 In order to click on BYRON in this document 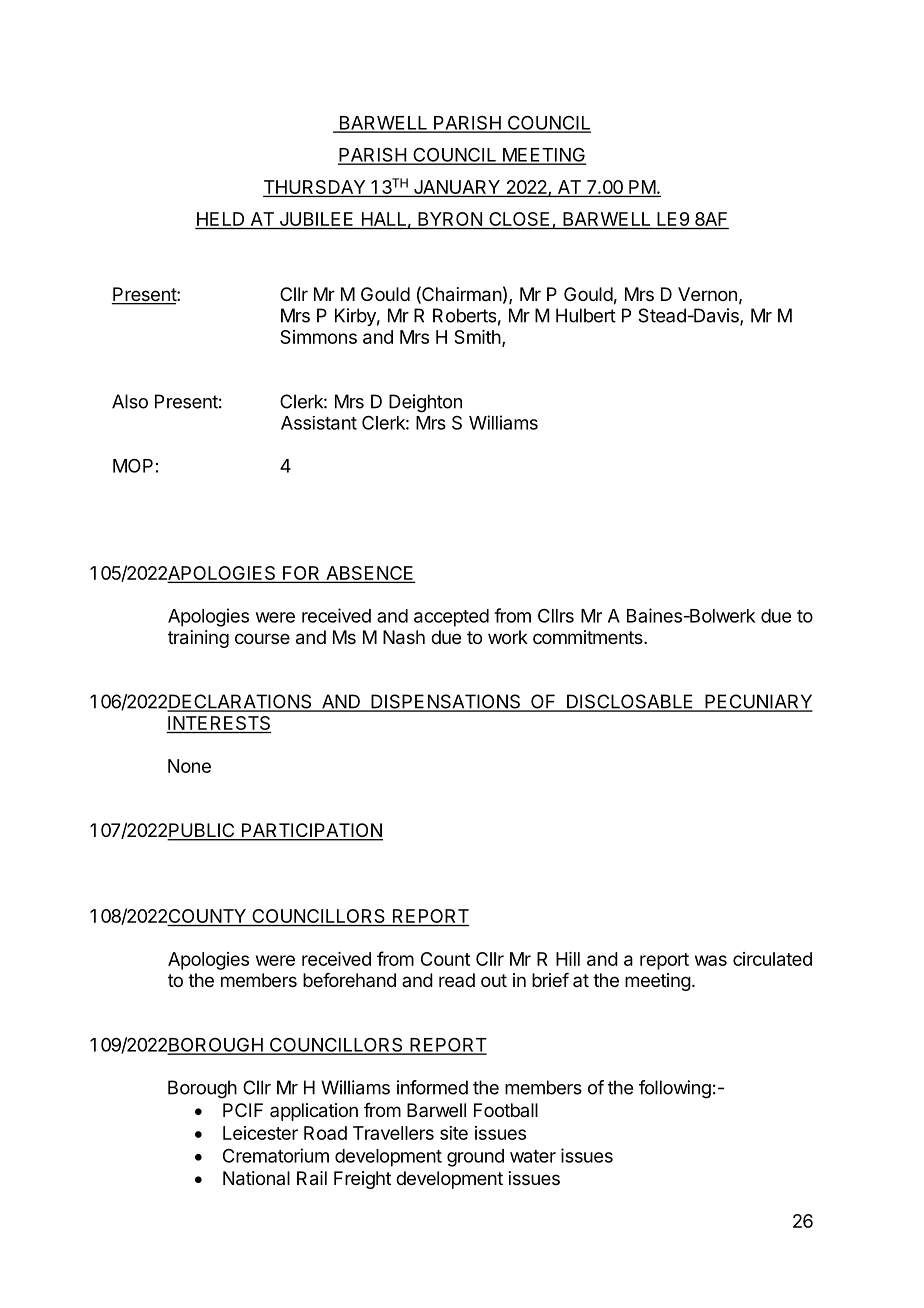, I will do `click(450, 220)`.
